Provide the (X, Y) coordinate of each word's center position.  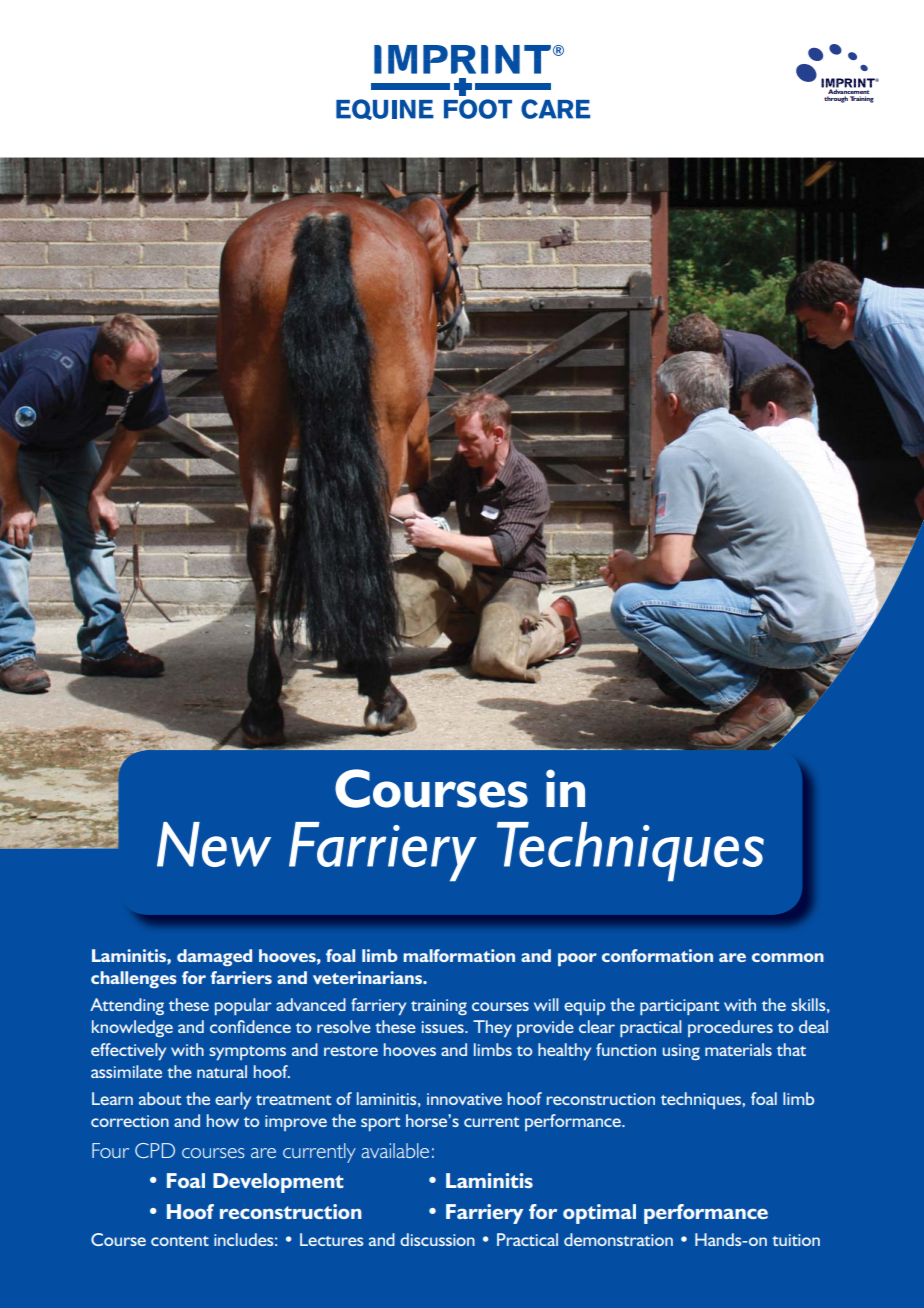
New (214, 844)
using (681, 1052)
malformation (459, 955)
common (788, 957)
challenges (134, 979)
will (546, 1004)
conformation (657, 955)
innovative (464, 1099)
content (180, 1241)
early (233, 1100)
